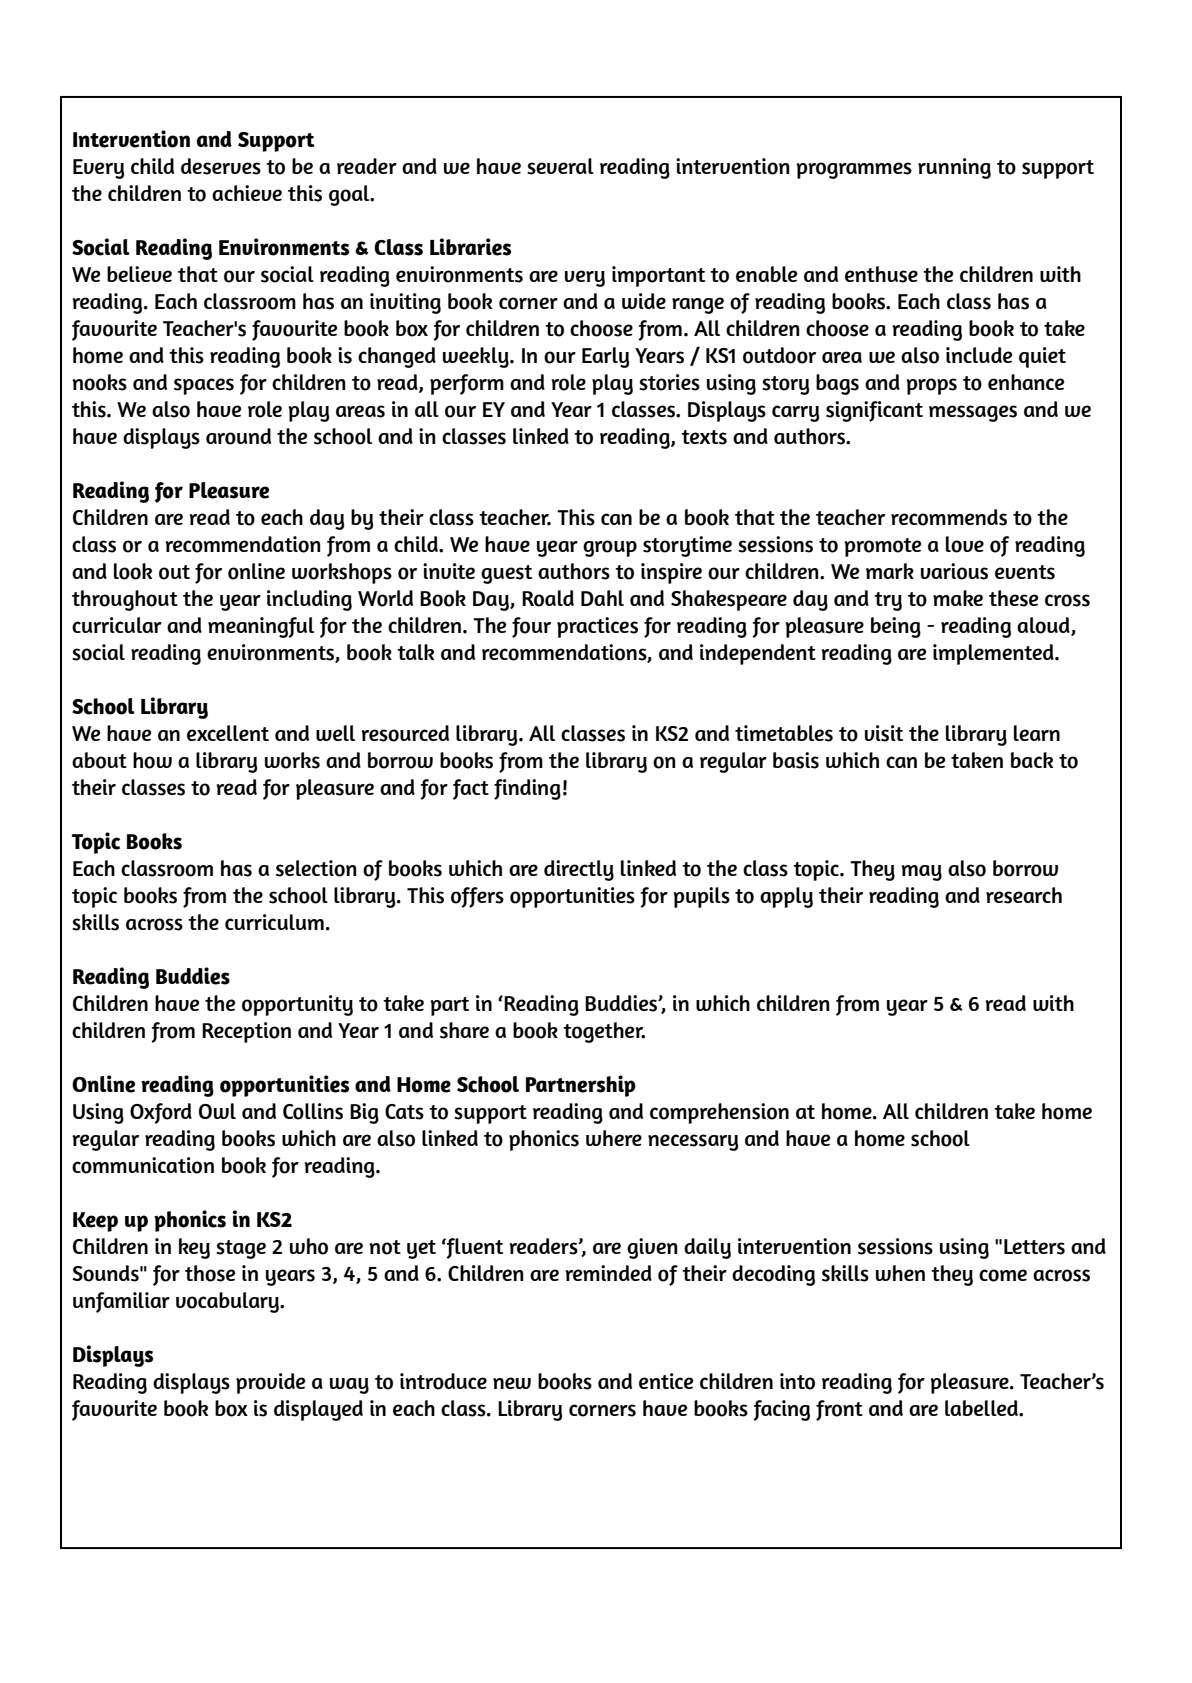  What do you see at coordinates (152, 760) in the page?
I see `how` at bounding box center [152, 760].
